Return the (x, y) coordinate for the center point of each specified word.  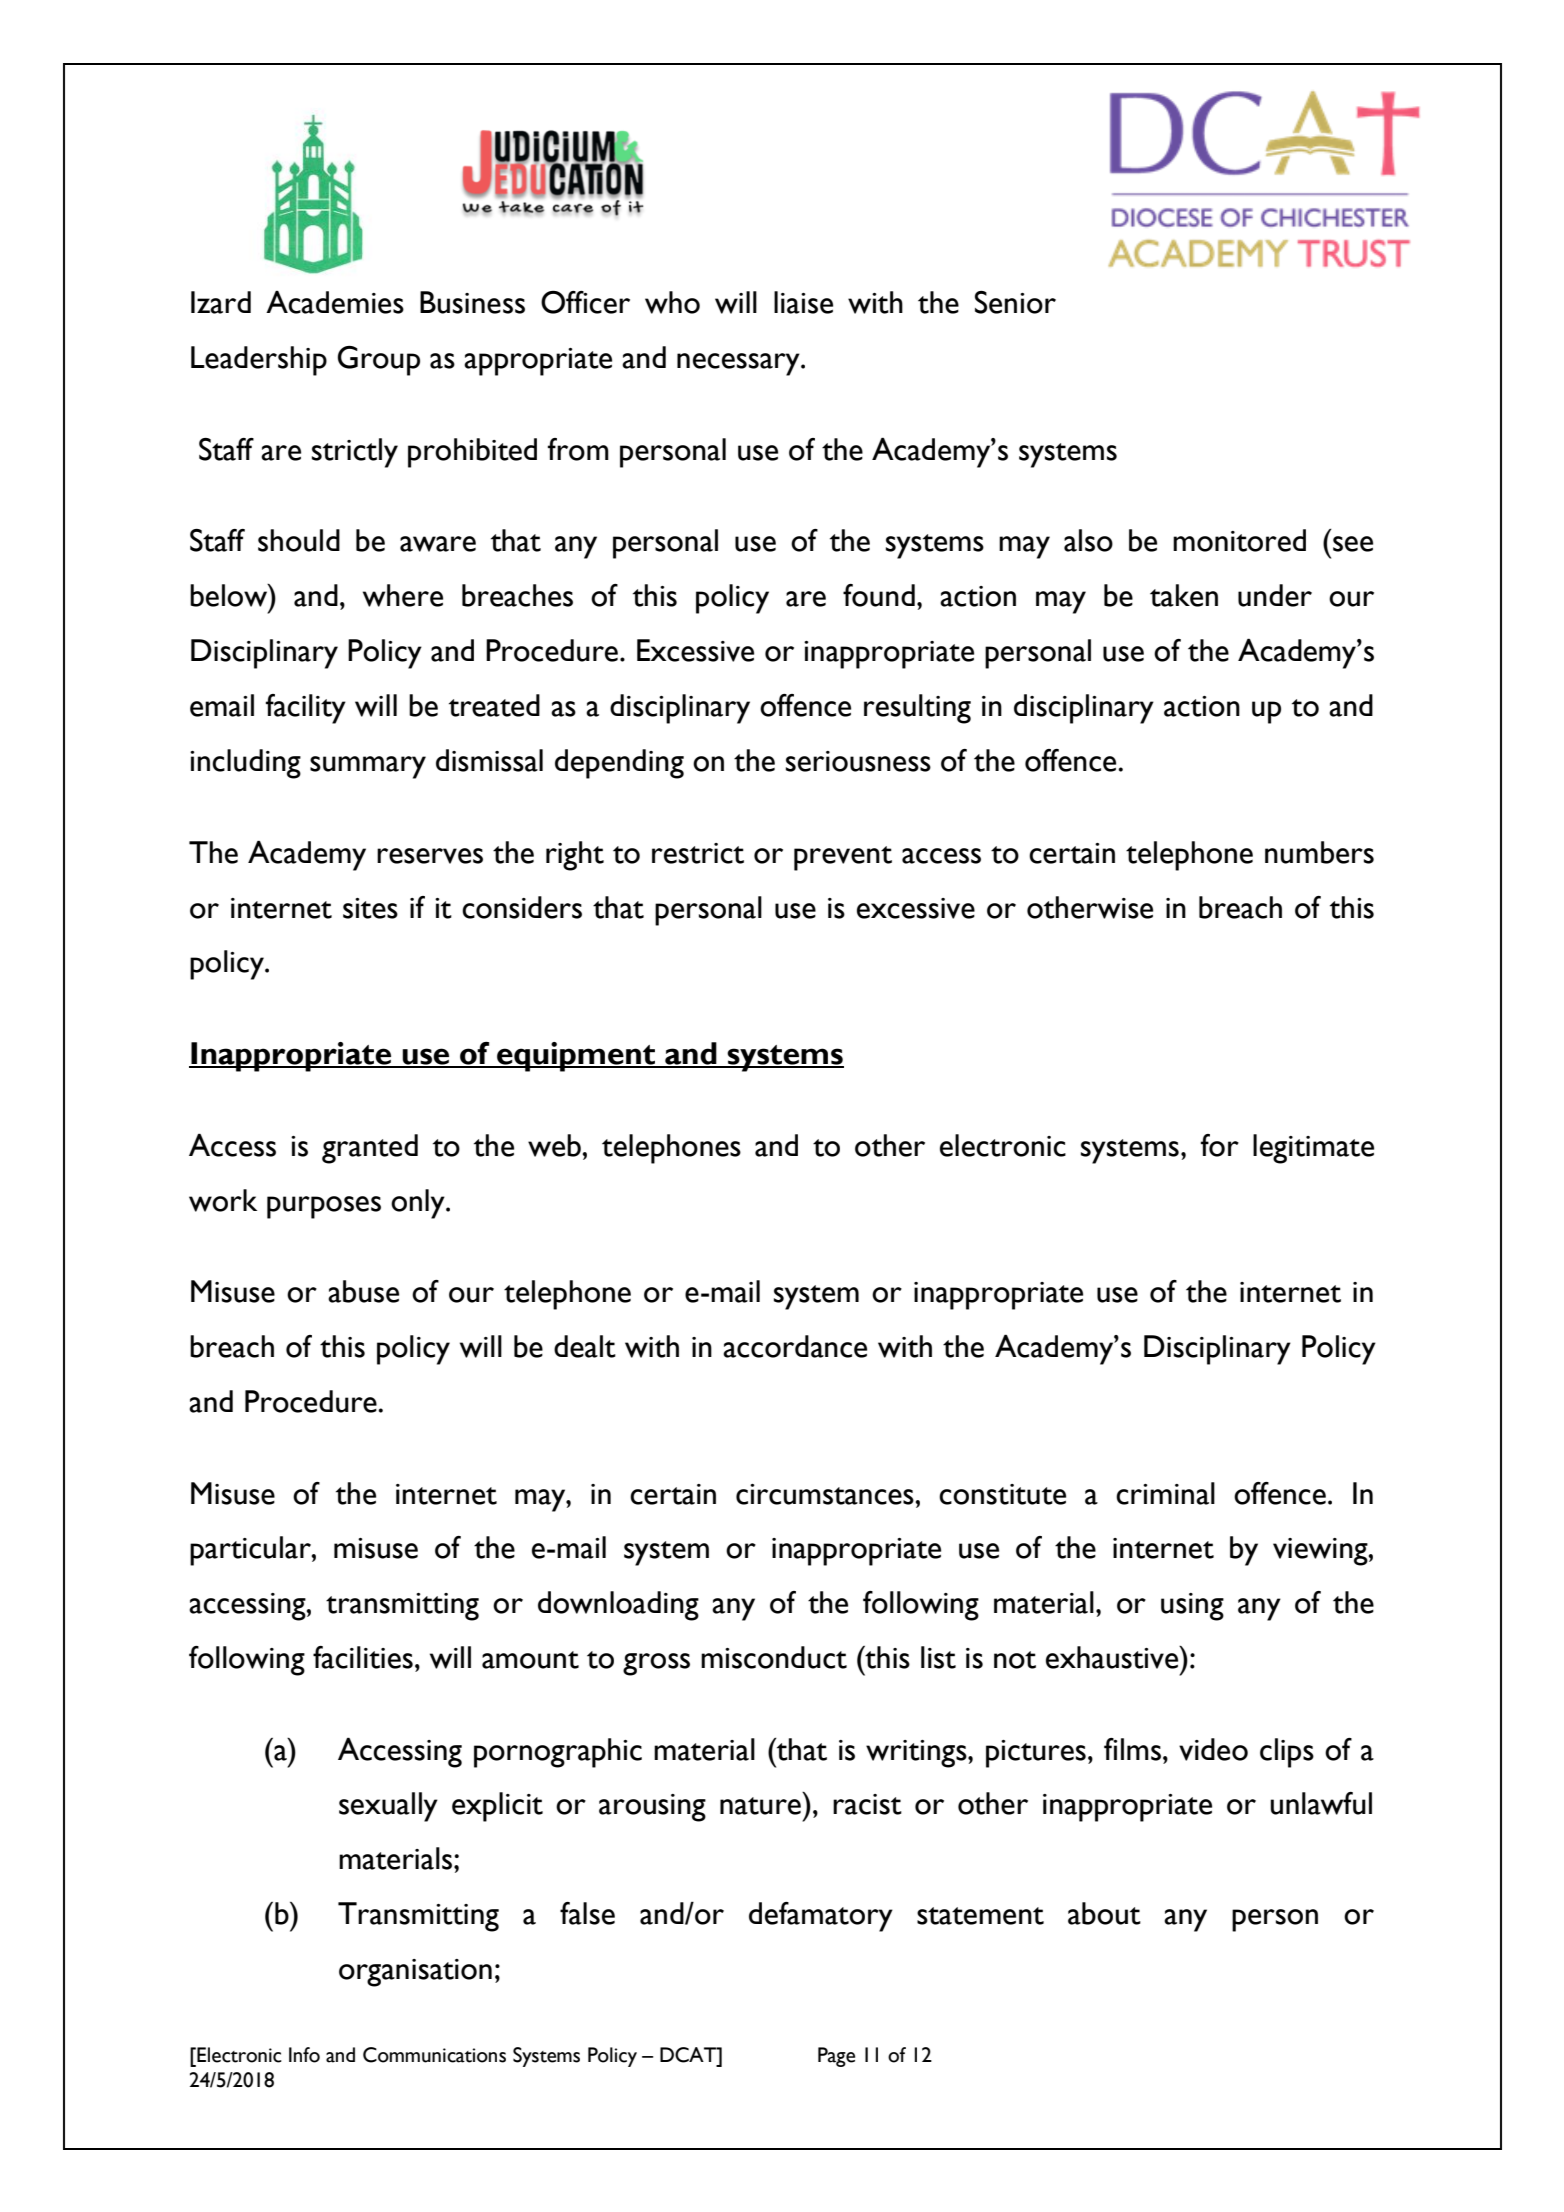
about (1104, 1913)
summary (368, 767)
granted (370, 1149)
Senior (1015, 302)
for (1220, 1145)
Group (379, 361)
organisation (415, 1973)
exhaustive (1113, 1657)
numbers (1319, 852)
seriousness (858, 761)
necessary (739, 364)
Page (836, 2057)
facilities (363, 1657)
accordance (795, 1346)
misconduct (774, 1657)
